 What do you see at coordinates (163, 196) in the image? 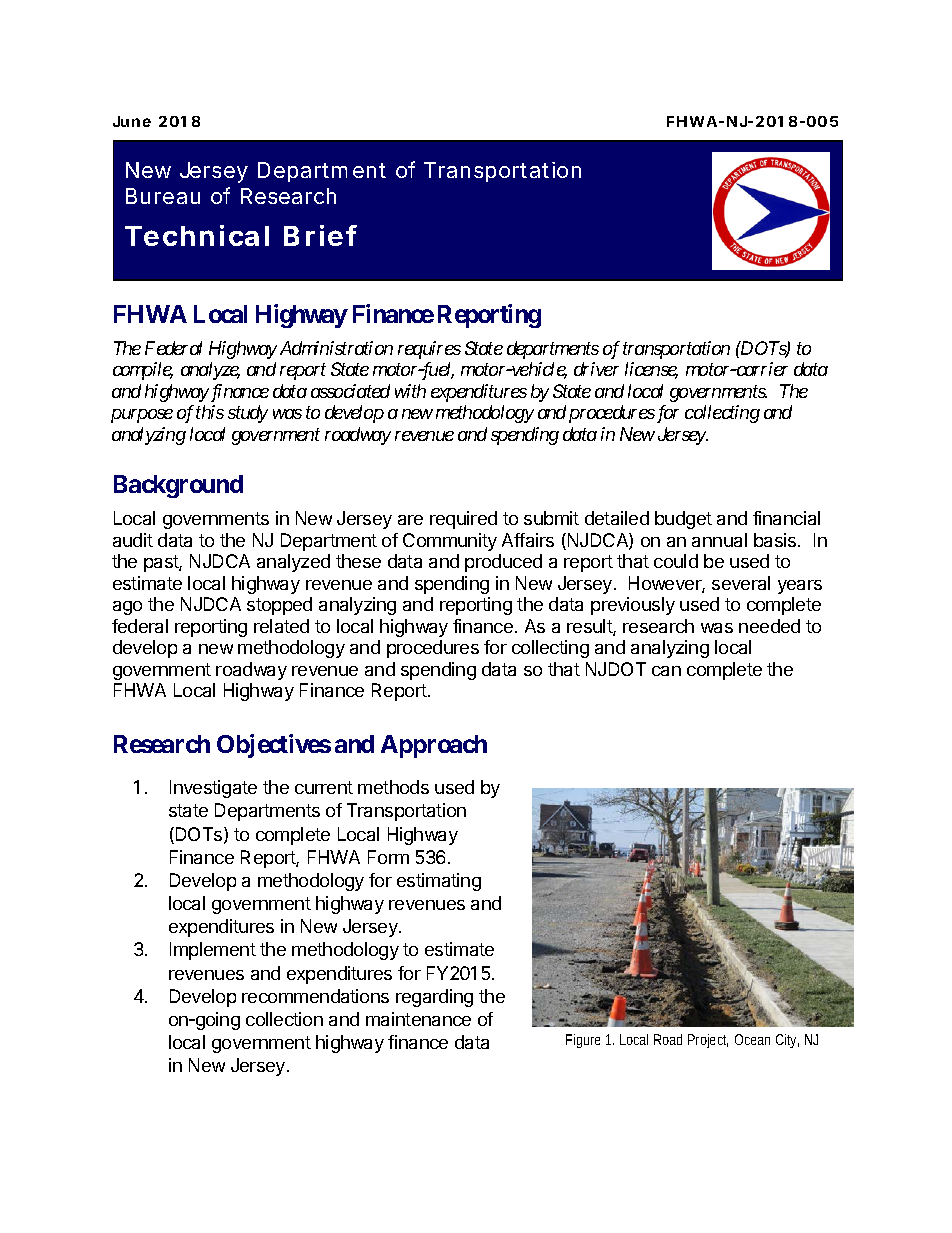
I see `Bureau` at bounding box center [163, 196].
